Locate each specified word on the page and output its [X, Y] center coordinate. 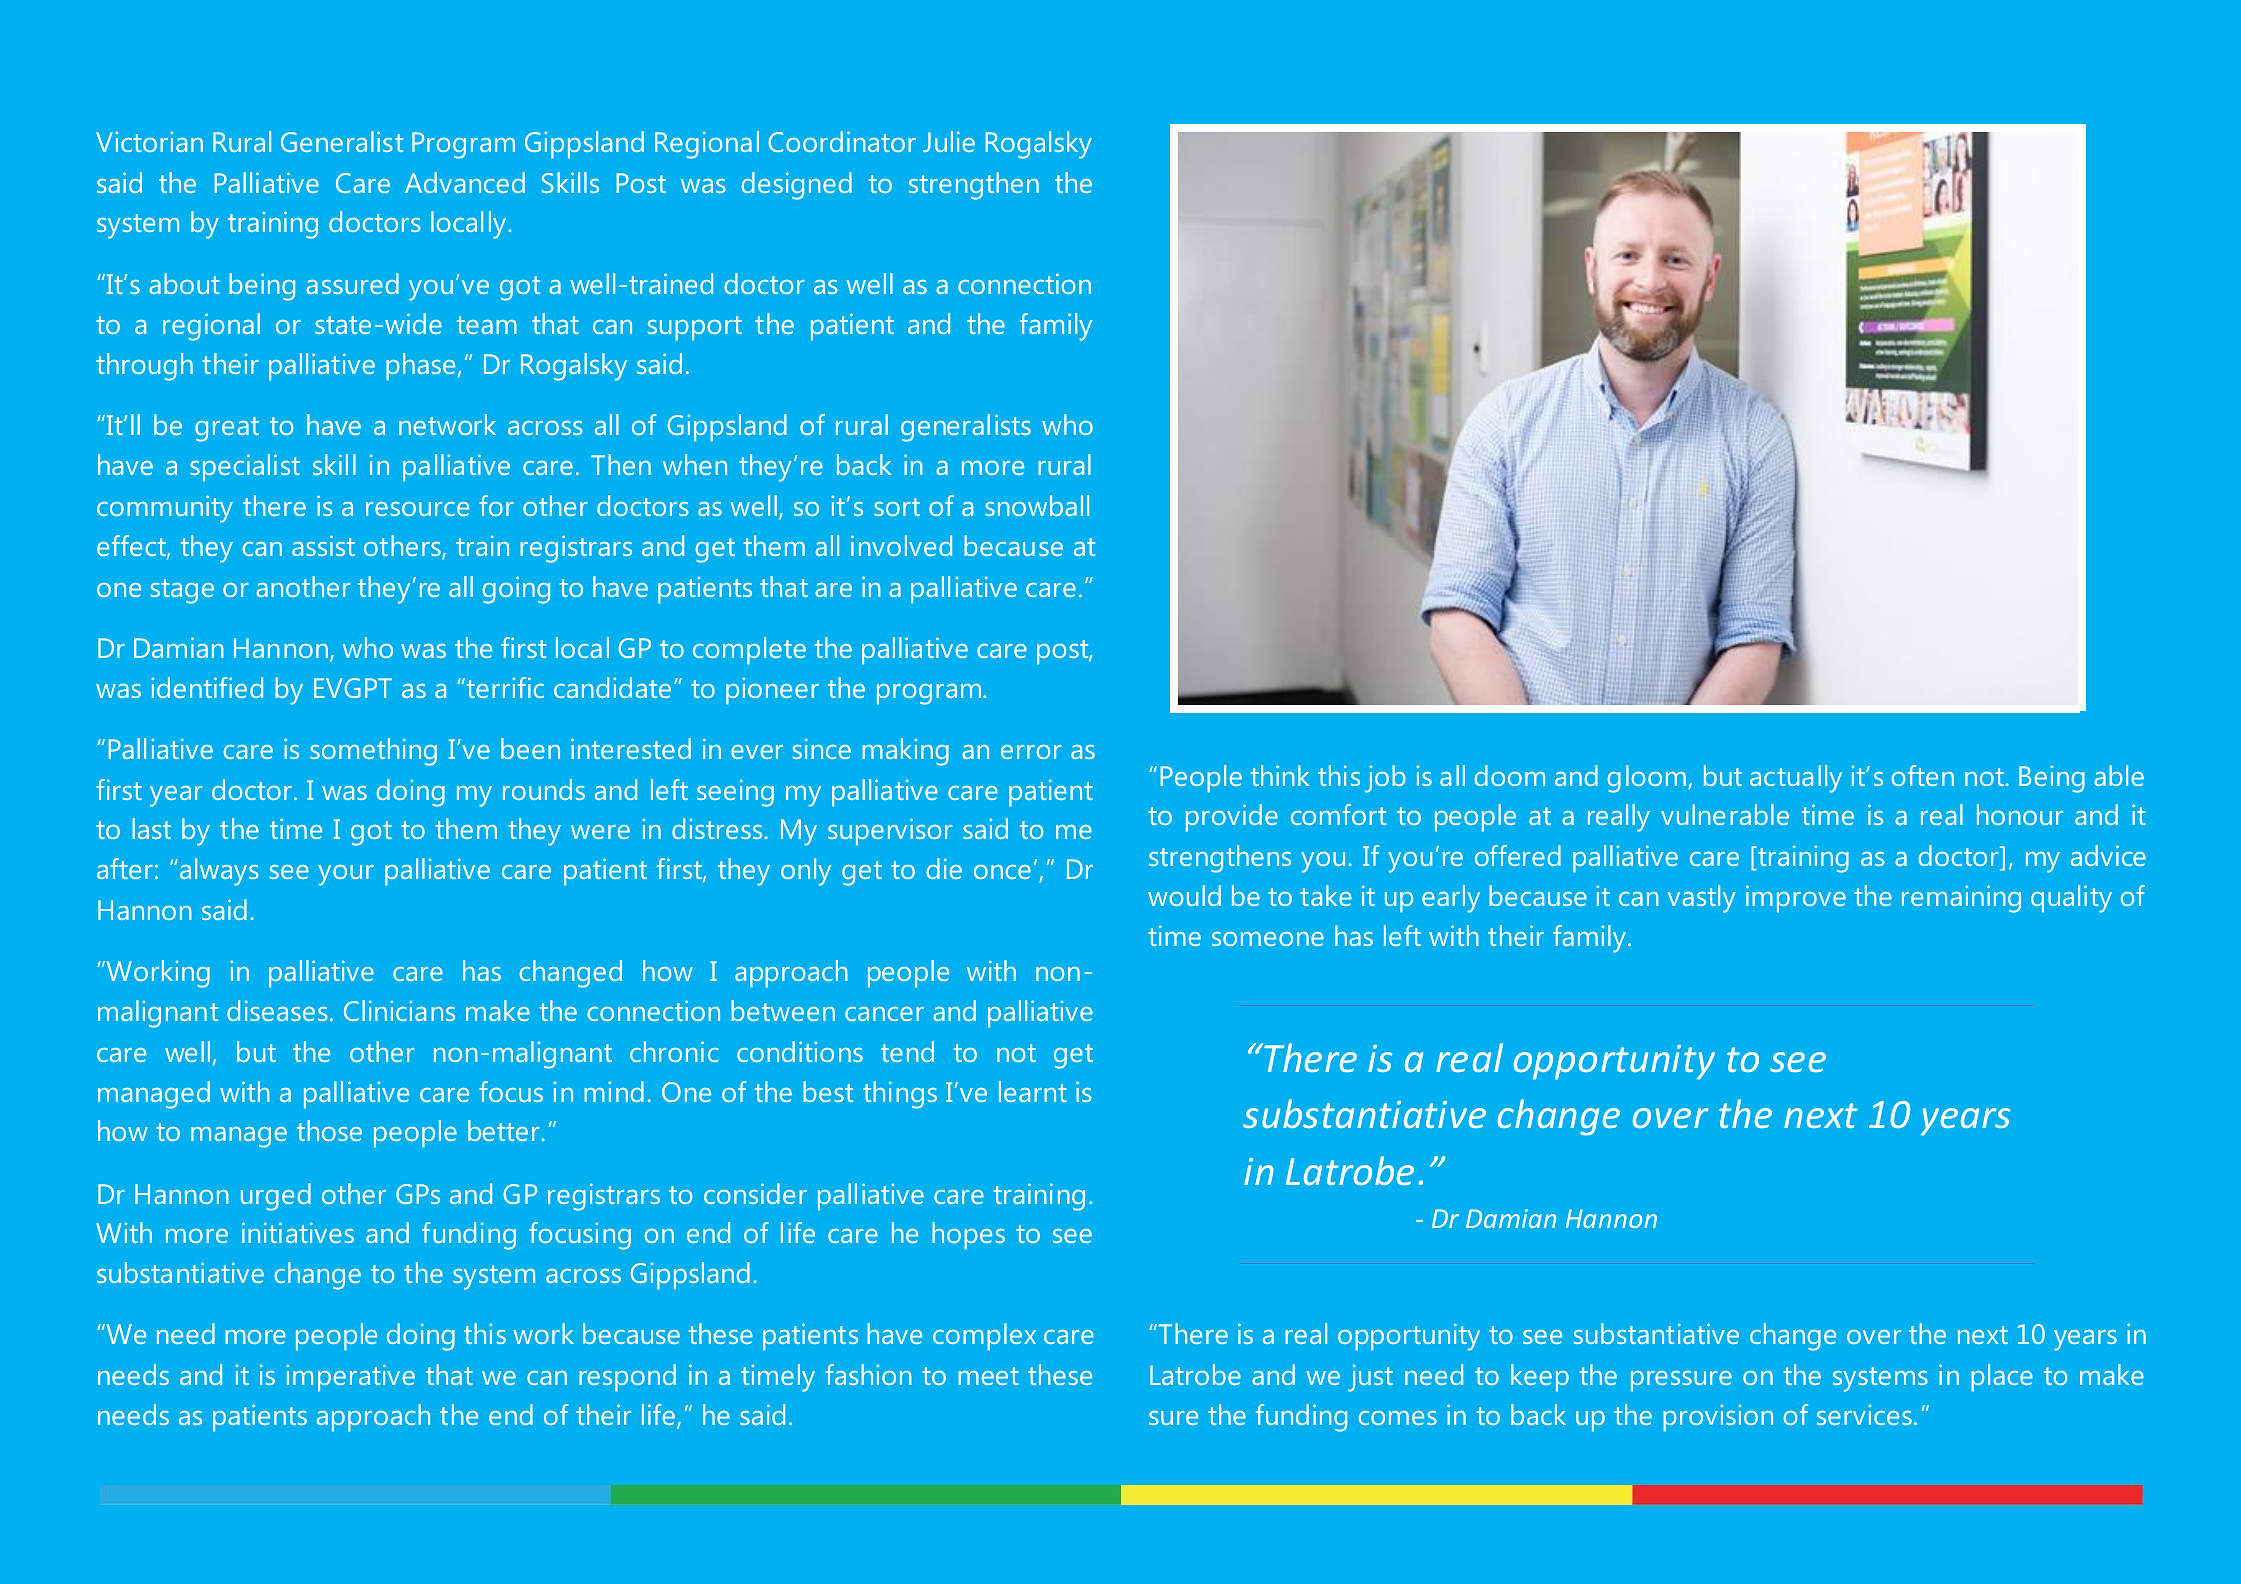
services [1864, 1414]
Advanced [465, 182]
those [329, 1130]
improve [1796, 899]
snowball [1037, 505]
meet [988, 1376]
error [1031, 752]
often [1923, 775]
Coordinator [842, 141]
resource [417, 509]
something [373, 752]
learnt [1033, 1091]
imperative [350, 1378]
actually [1796, 779]
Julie [949, 141]
